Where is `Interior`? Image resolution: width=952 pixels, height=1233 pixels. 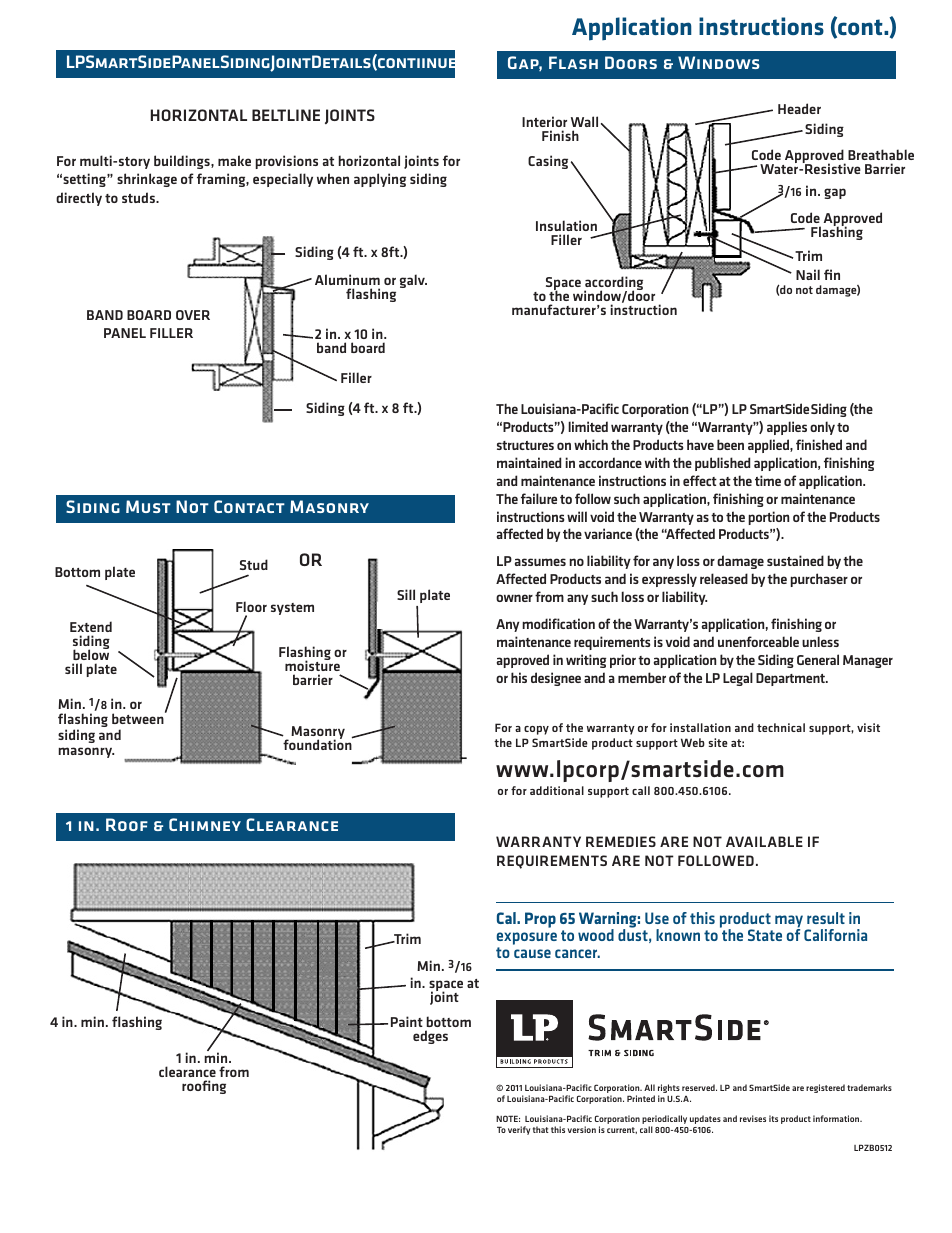 Interior is located at coordinates (544, 121).
